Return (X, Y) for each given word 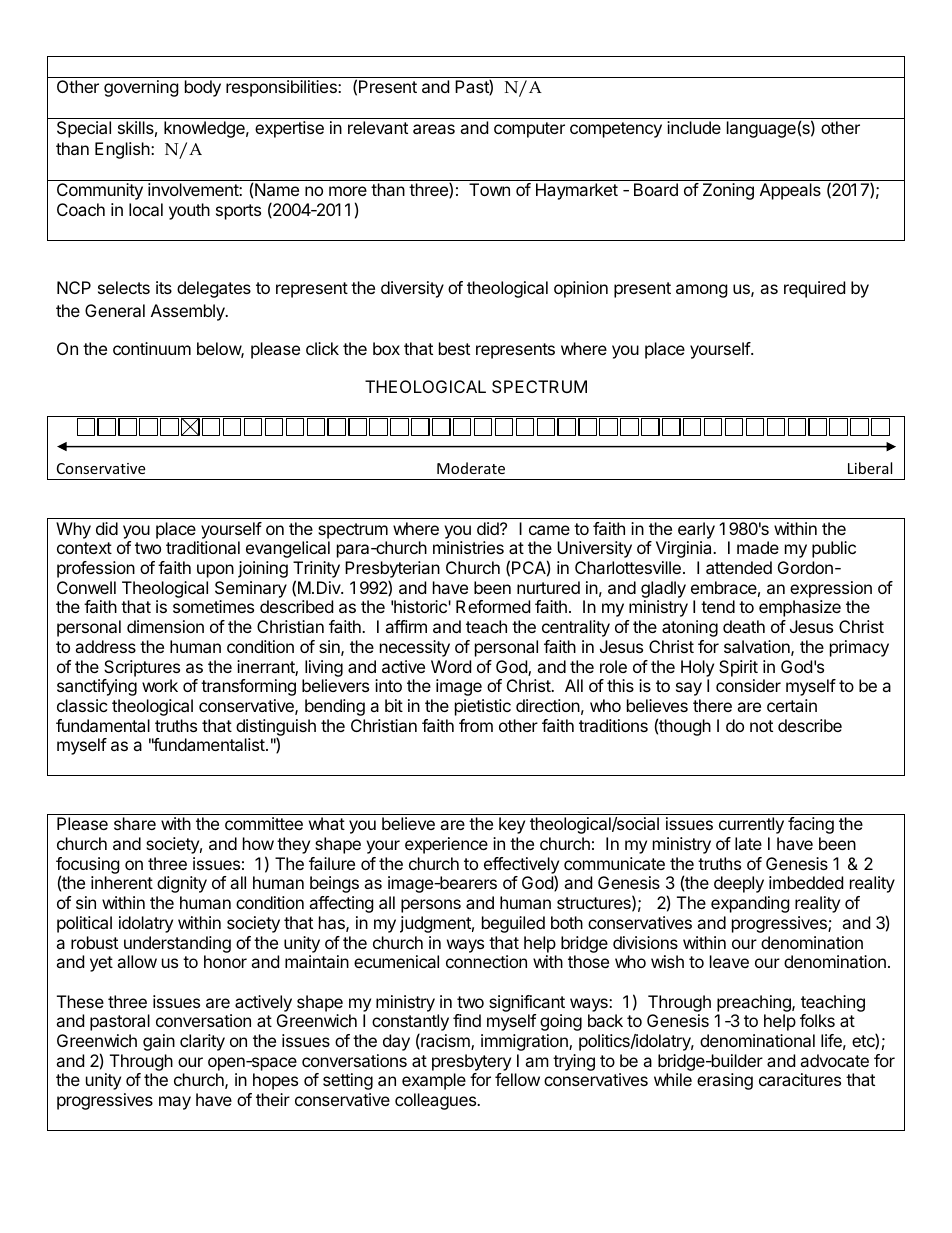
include (694, 127)
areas (434, 129)
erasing (725, 1081)
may (175, 1103)
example (434, 1081)
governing (141, 88)
